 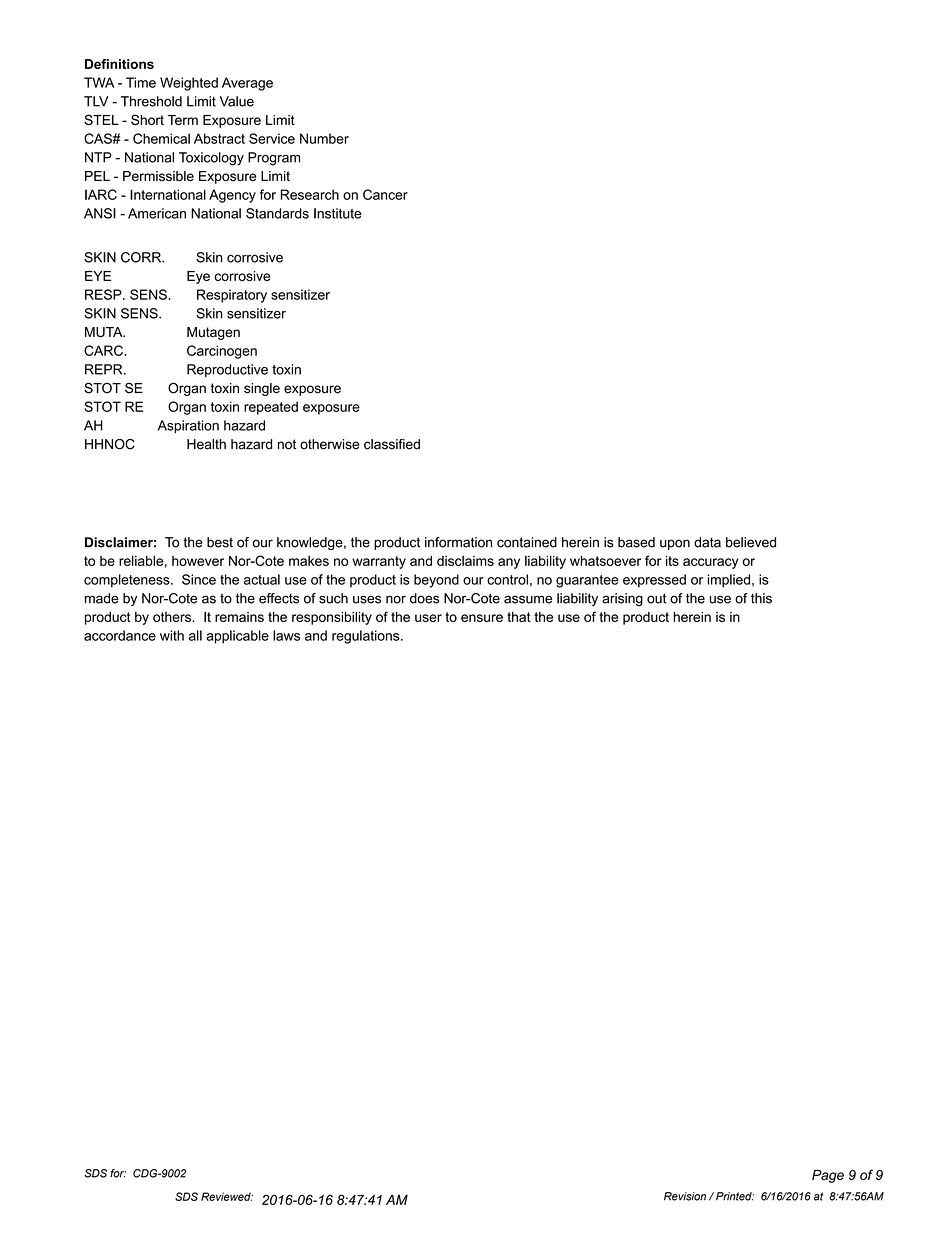 I want to click on Page, so click(x=828, y=1176).
